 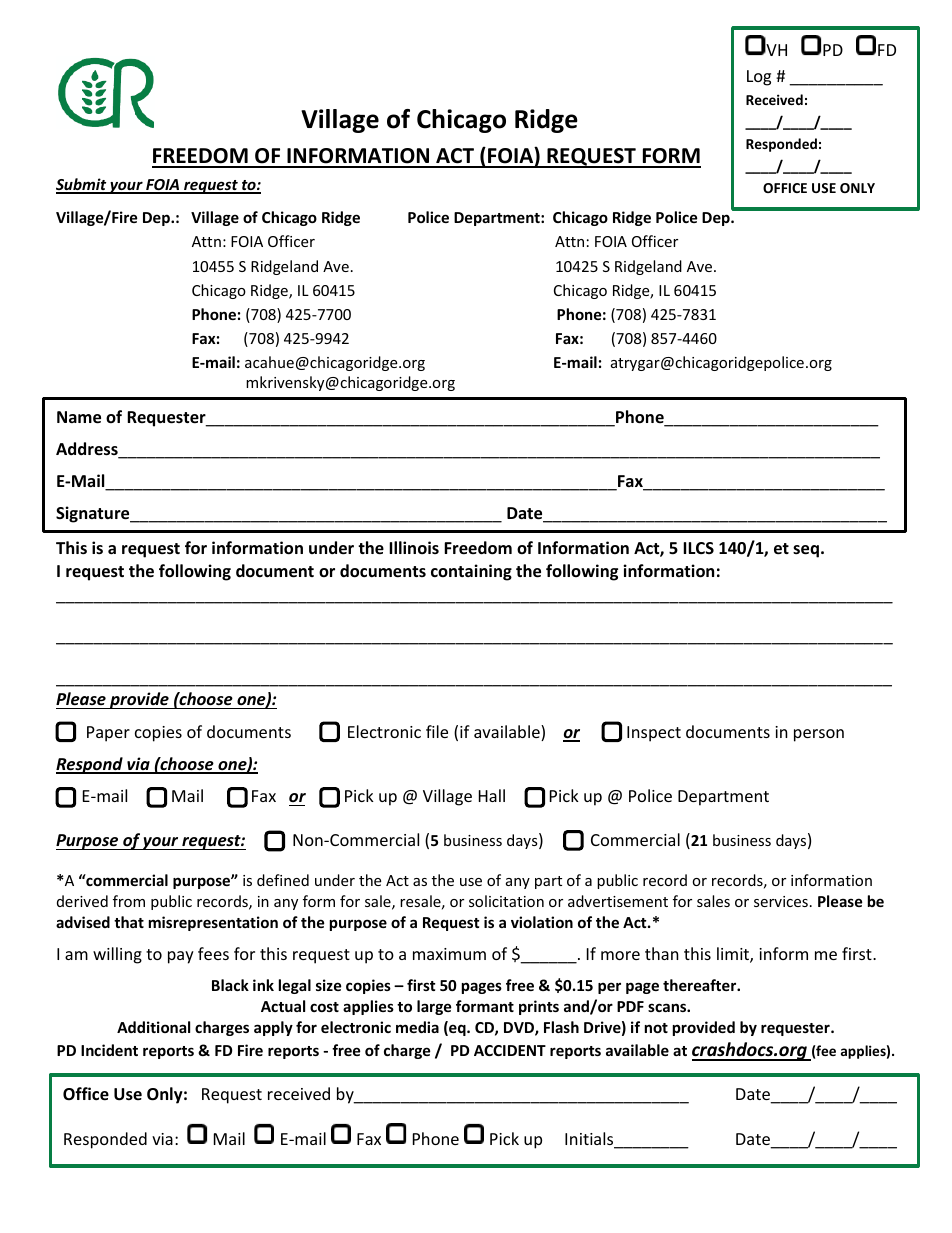 What do you see at coordinates (471, 572) in the screenshot?
I see `containing` at bounding box center [471, 572].
